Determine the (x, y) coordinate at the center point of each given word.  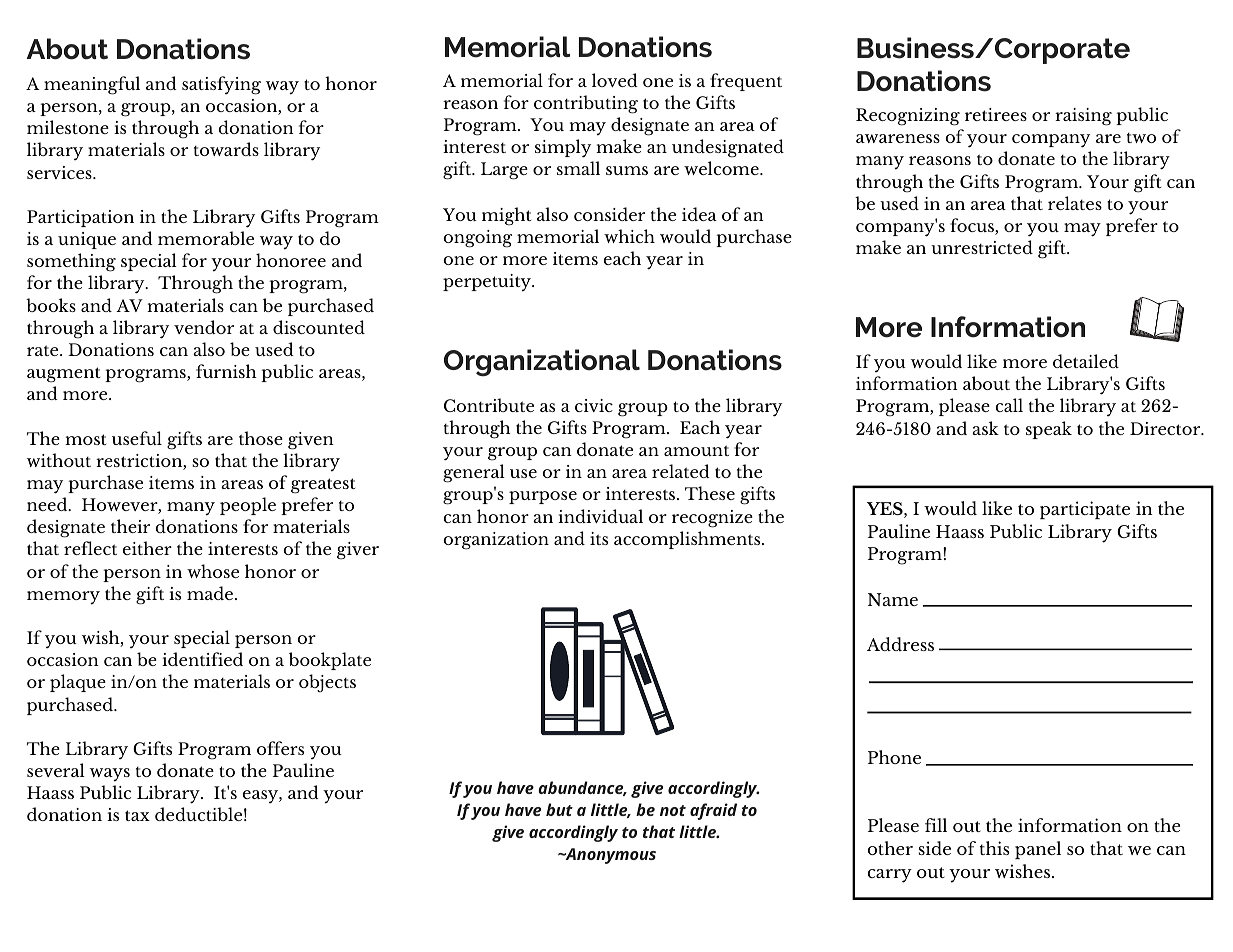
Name (893, 599)
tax (137, 815)
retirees (996, 114)
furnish (226, 371)
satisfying (221, 85)
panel (1038, 850)
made (211, 593)
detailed (1086, 361)
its (599, 538)
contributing (586, 104)
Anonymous (609, 856)
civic (594, 405)
